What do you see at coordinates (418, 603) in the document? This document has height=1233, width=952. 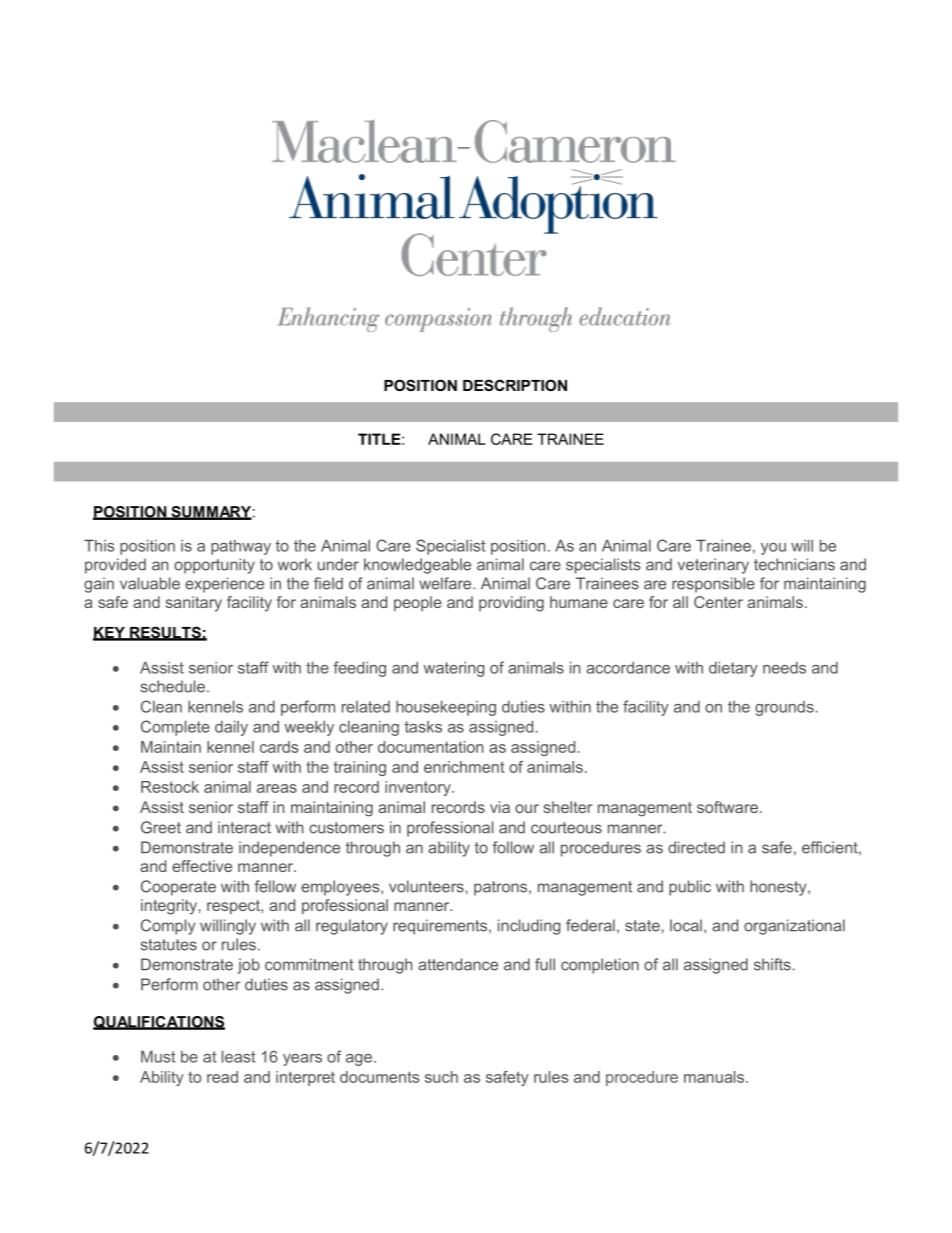 I see `people` at bounding box center [418, 603].
